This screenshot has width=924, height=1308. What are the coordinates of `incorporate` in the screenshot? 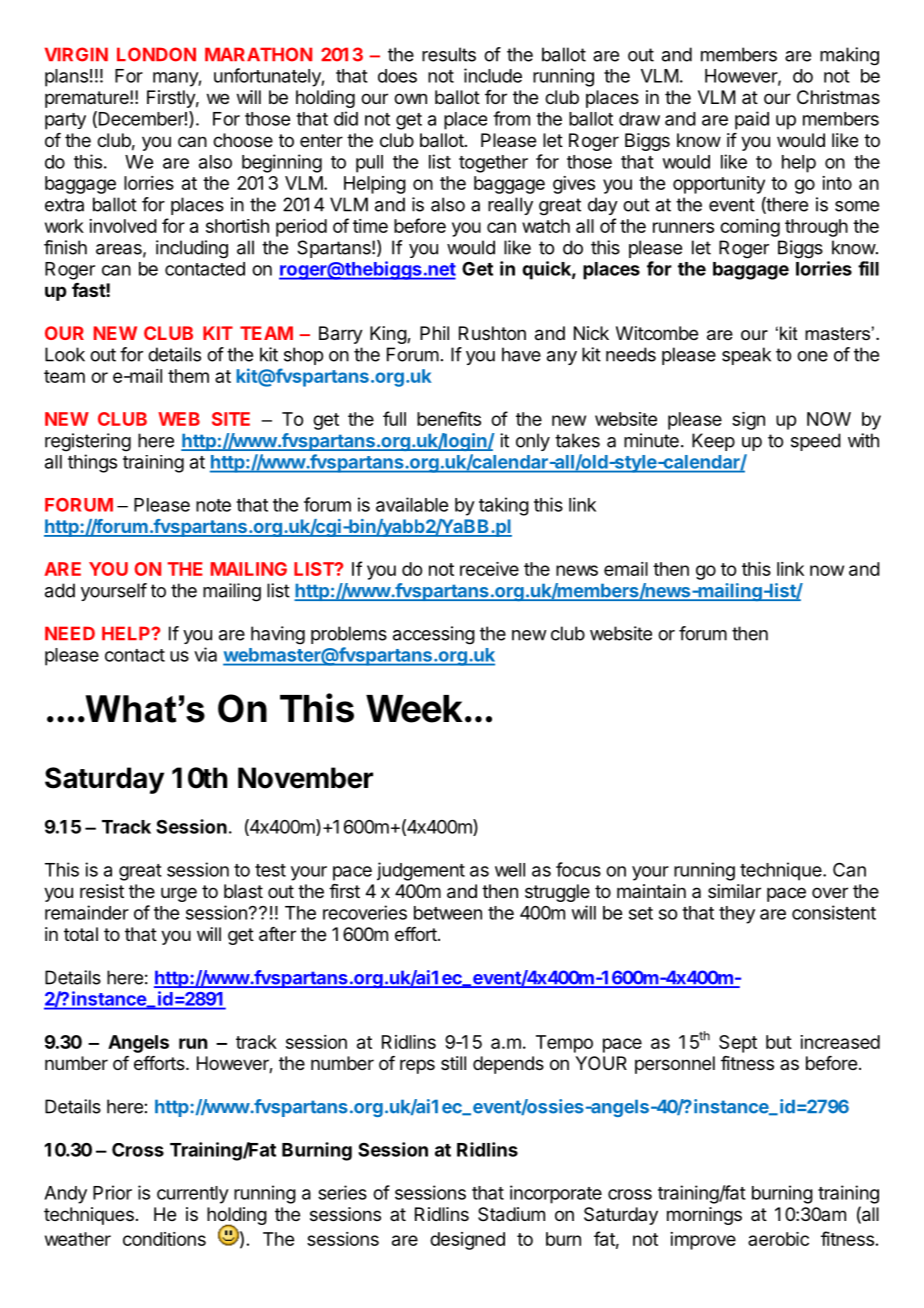 It's located at (556, 1194).
